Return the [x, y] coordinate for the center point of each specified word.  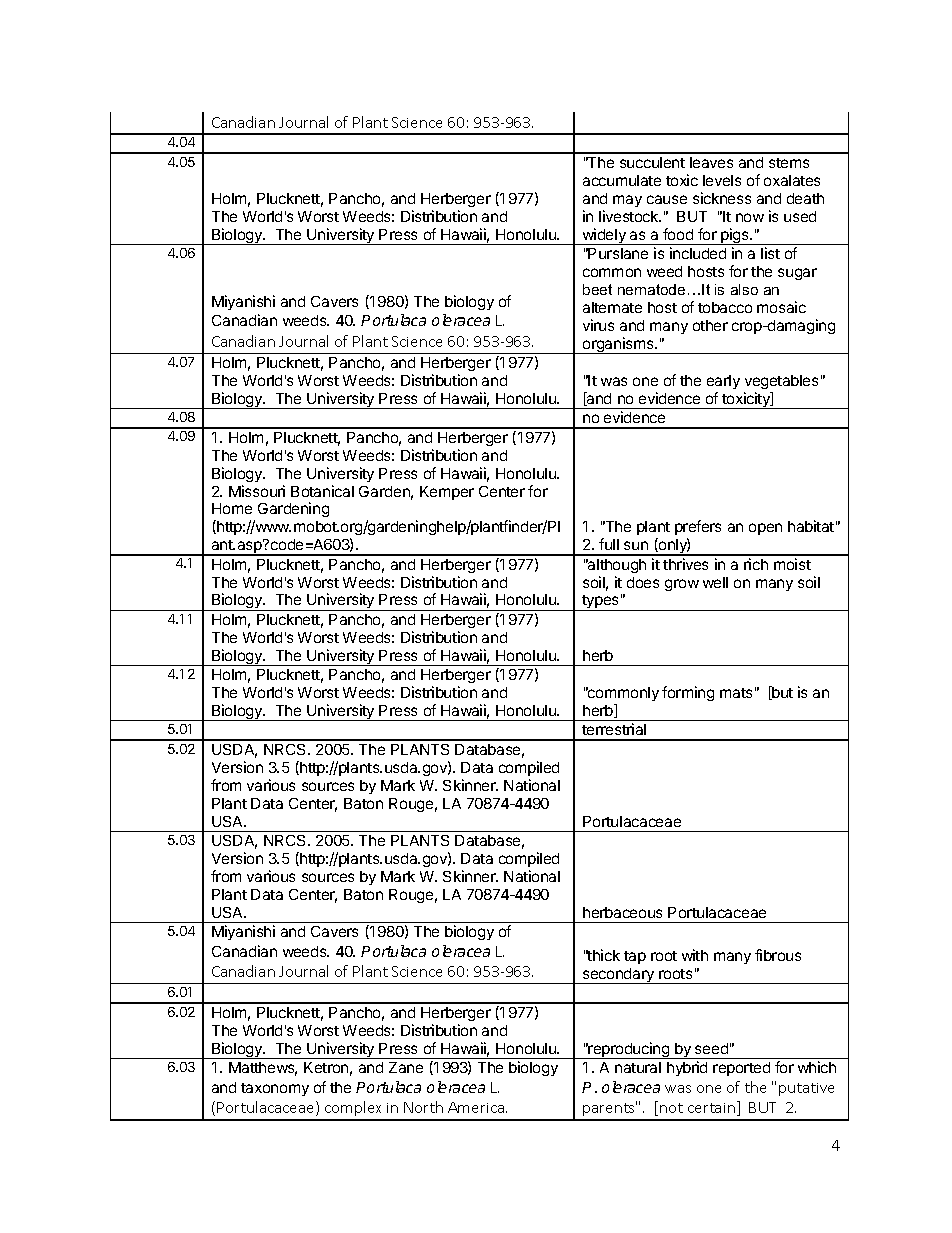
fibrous [778, 955]
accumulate [622, 180]
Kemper [447, 493]
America [477, 1107]
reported [741, 1069]
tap [635, 957]
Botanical [322, 491]
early [723, 382]
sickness [722, 198]
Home [232, 508]
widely [604, 236]
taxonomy [275, 1089]
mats [736, 693]
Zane [406, 1067]
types [600, 603]
